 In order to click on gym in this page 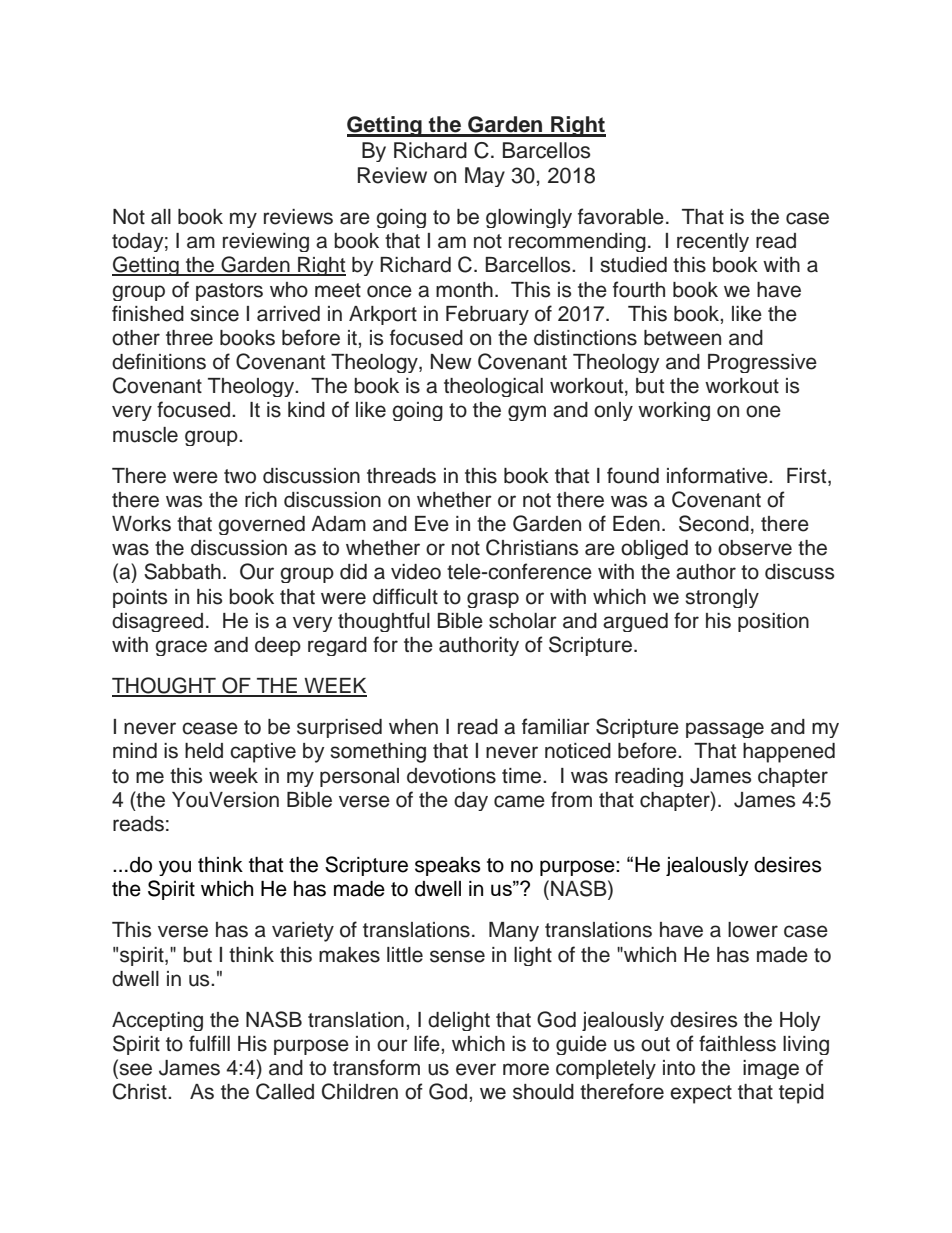, I will do `click(527, 413)`.
